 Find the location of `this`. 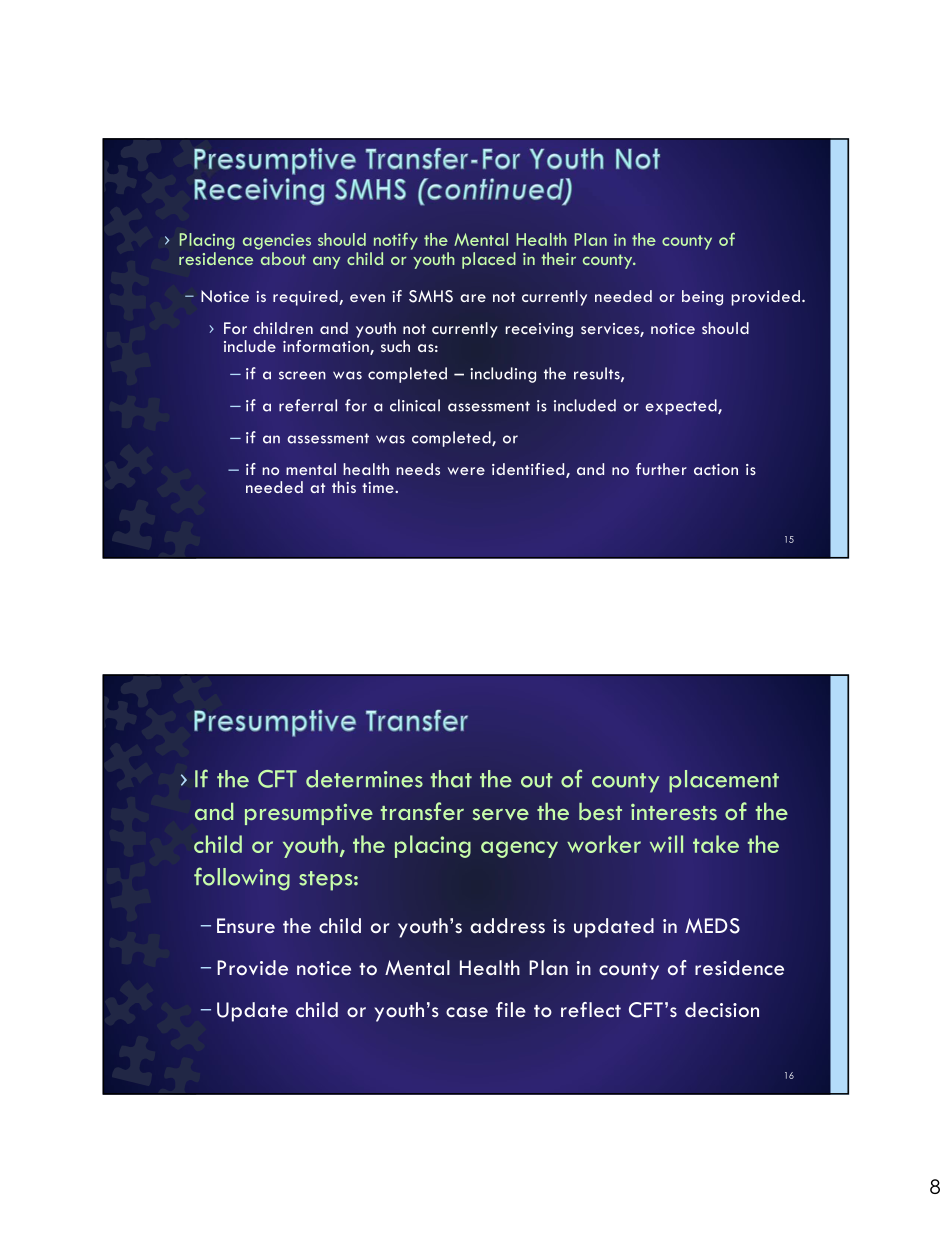

this is located at coordinates (344, 487).
